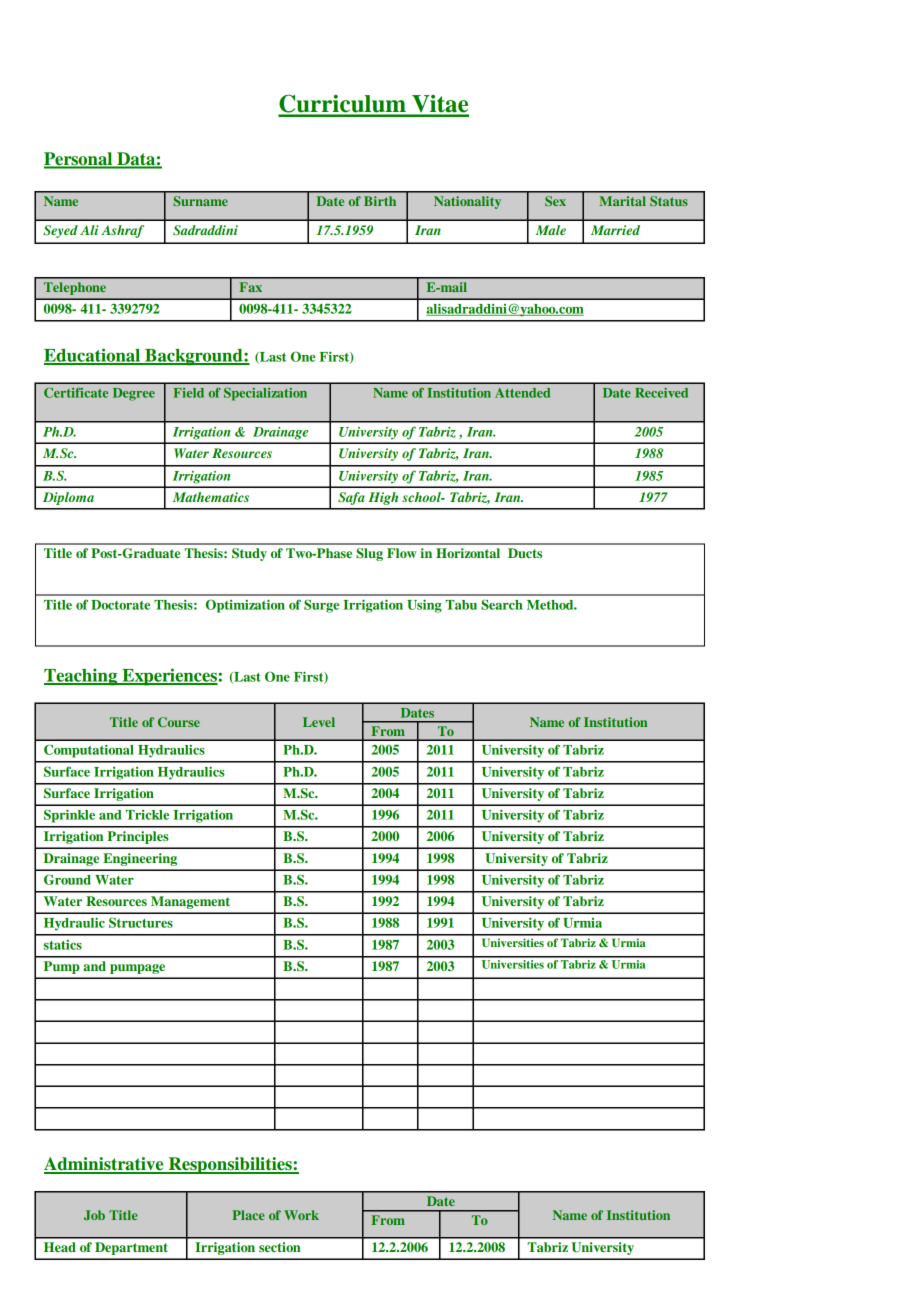  I want to click on Search, so click(502, 604).
